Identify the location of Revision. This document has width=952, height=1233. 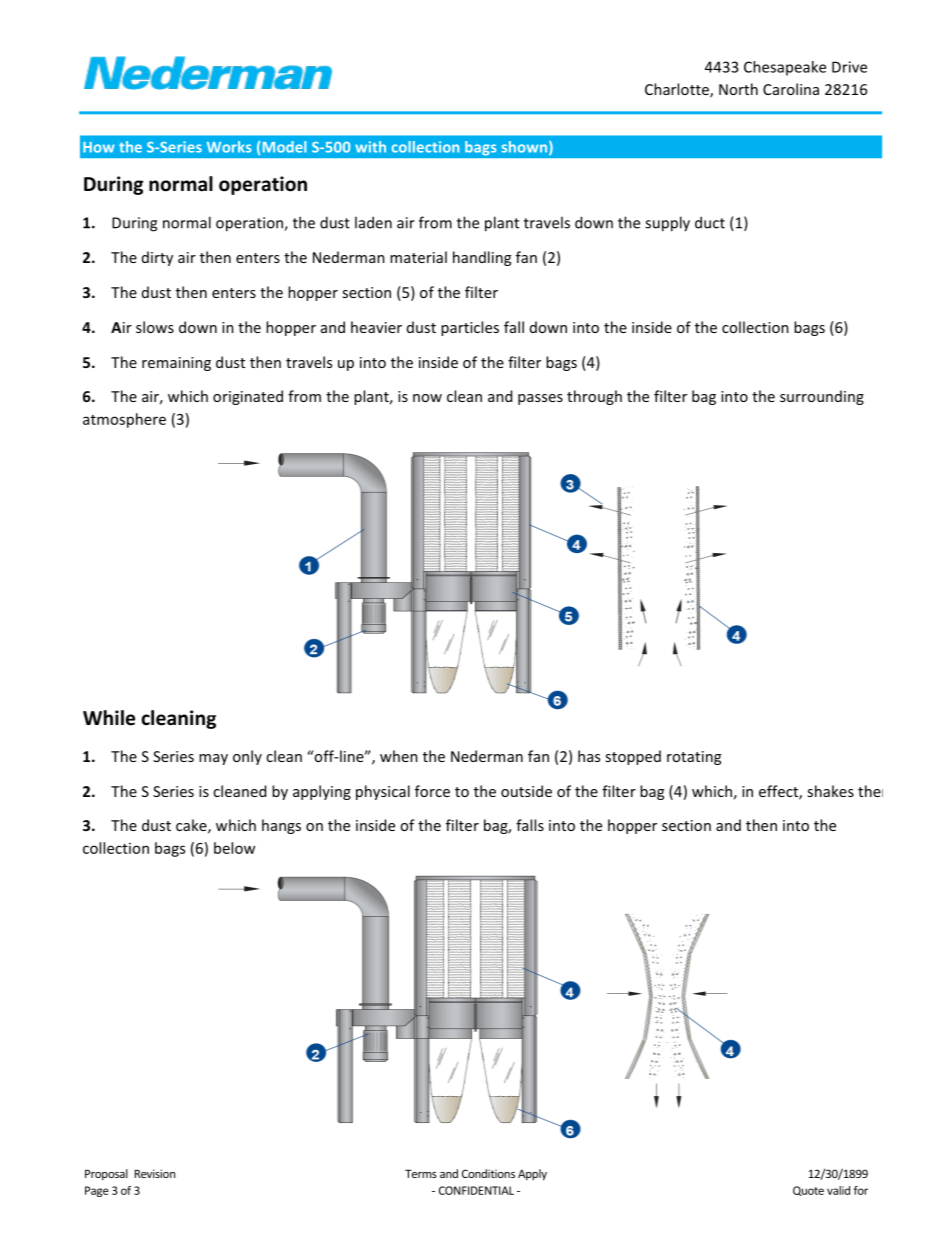
(155, 1173).
